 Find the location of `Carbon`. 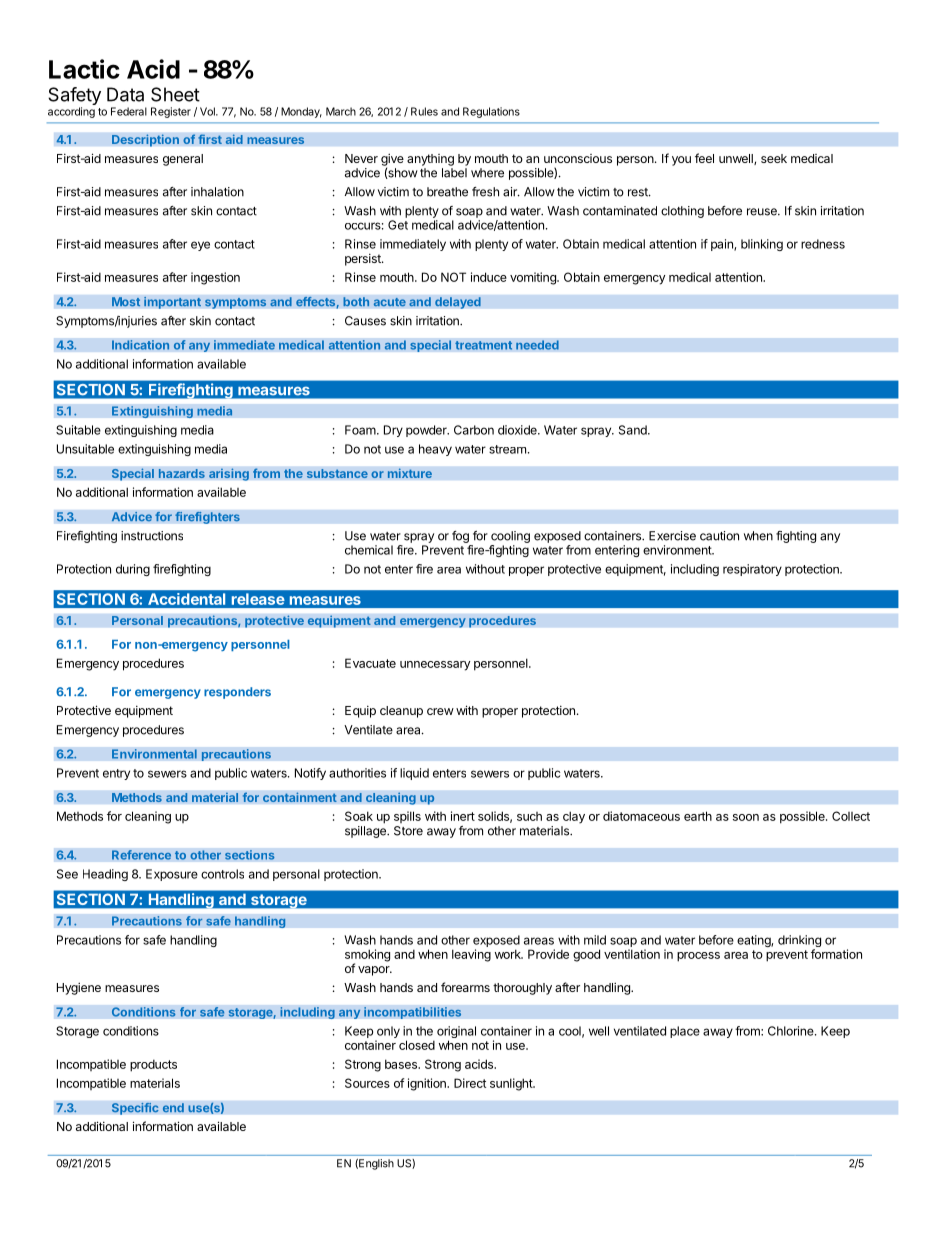

Carbon is located at coordinates (474, 430).
